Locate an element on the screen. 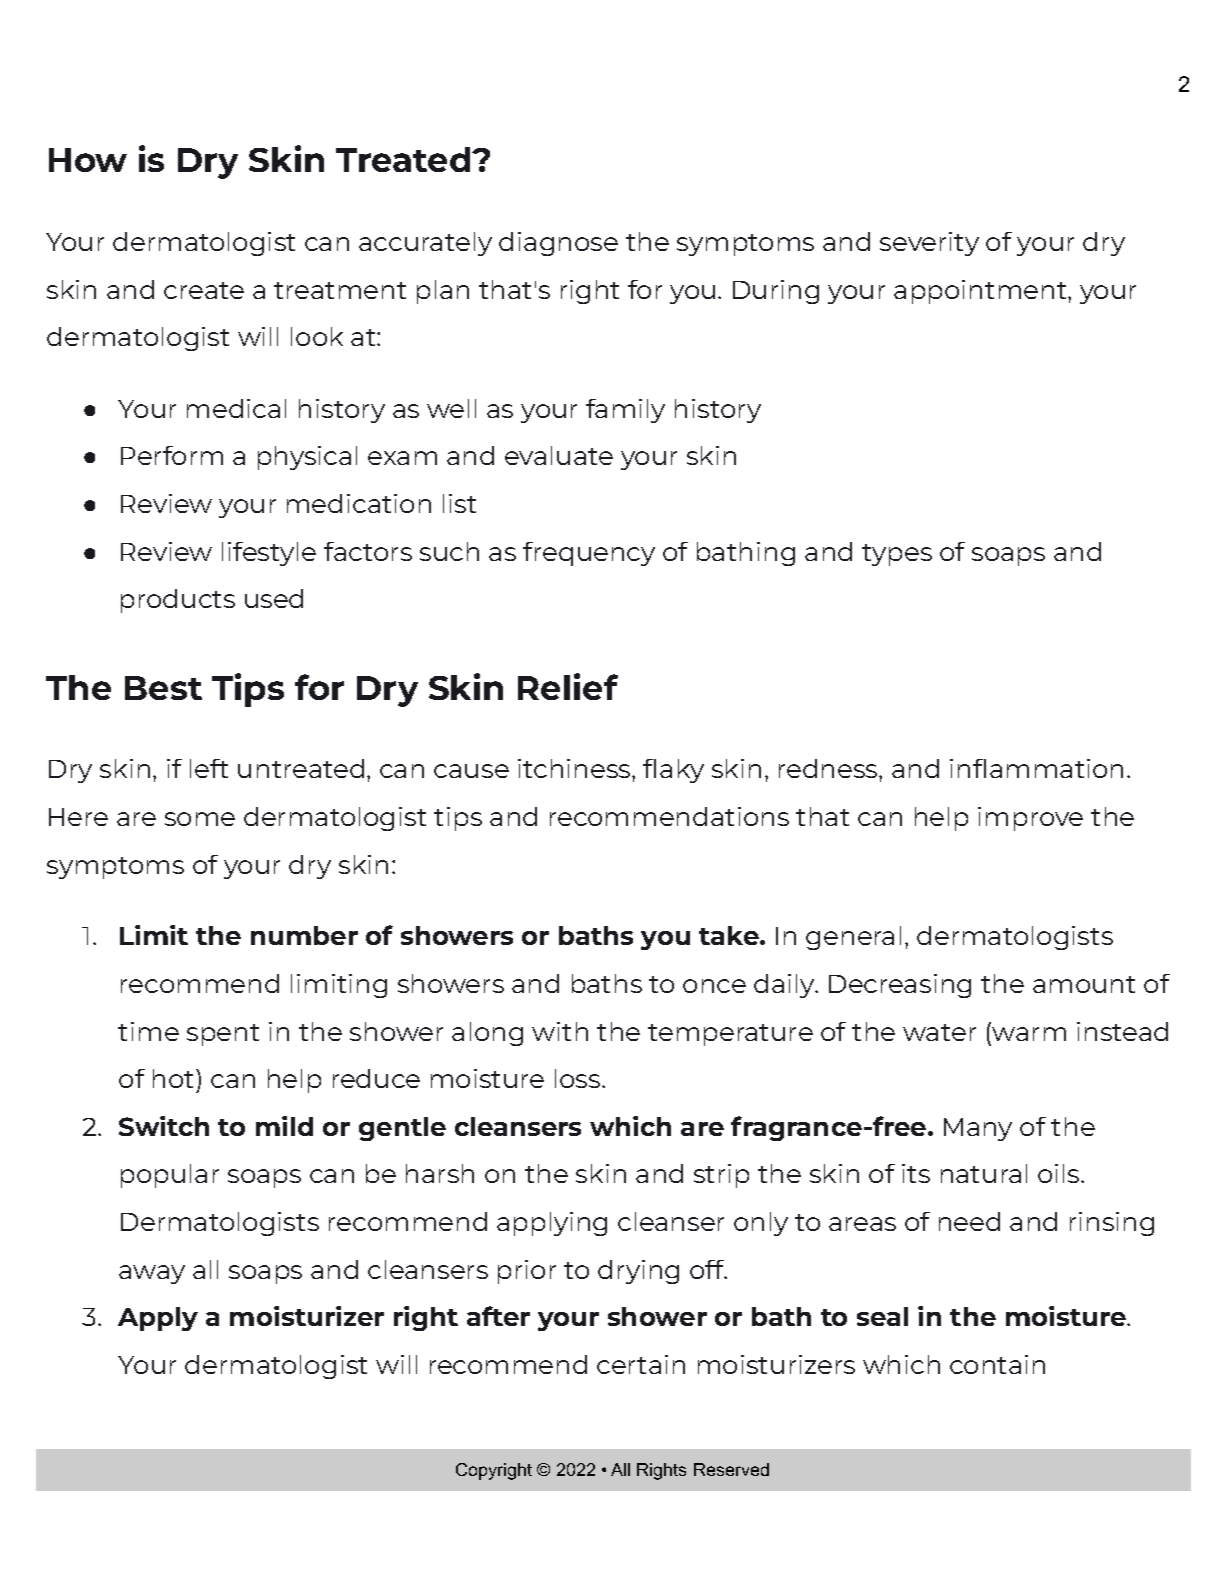 This screenshot has width=1227, height=1587. certain is located at coordinates (641, 1364).
